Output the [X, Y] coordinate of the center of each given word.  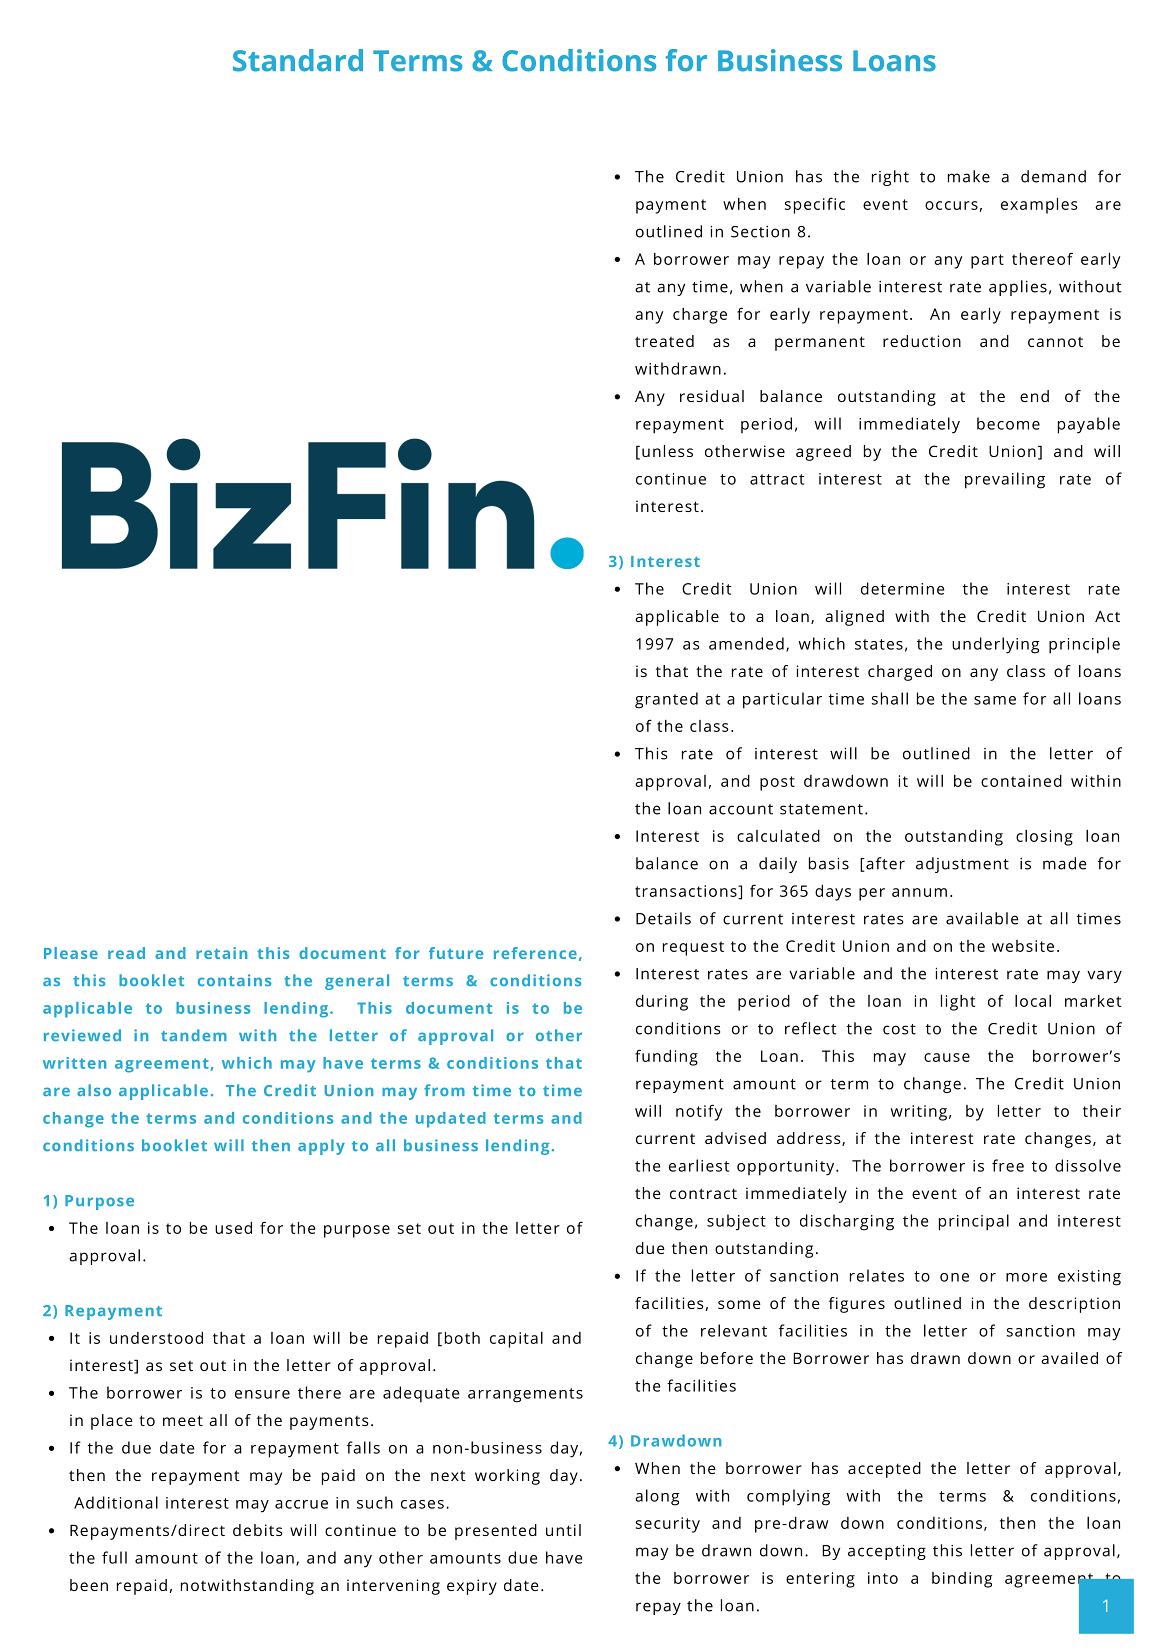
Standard [298, 60]
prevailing [1005, 480]
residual [712, 396]
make [969, 176]
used [233, 1228]
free [1008, 1165]
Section [760, 232]
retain [221, 953]
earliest [699, 1165]
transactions [687, 892]
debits [258, 1530]
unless [667, 451]
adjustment [962, 865]
